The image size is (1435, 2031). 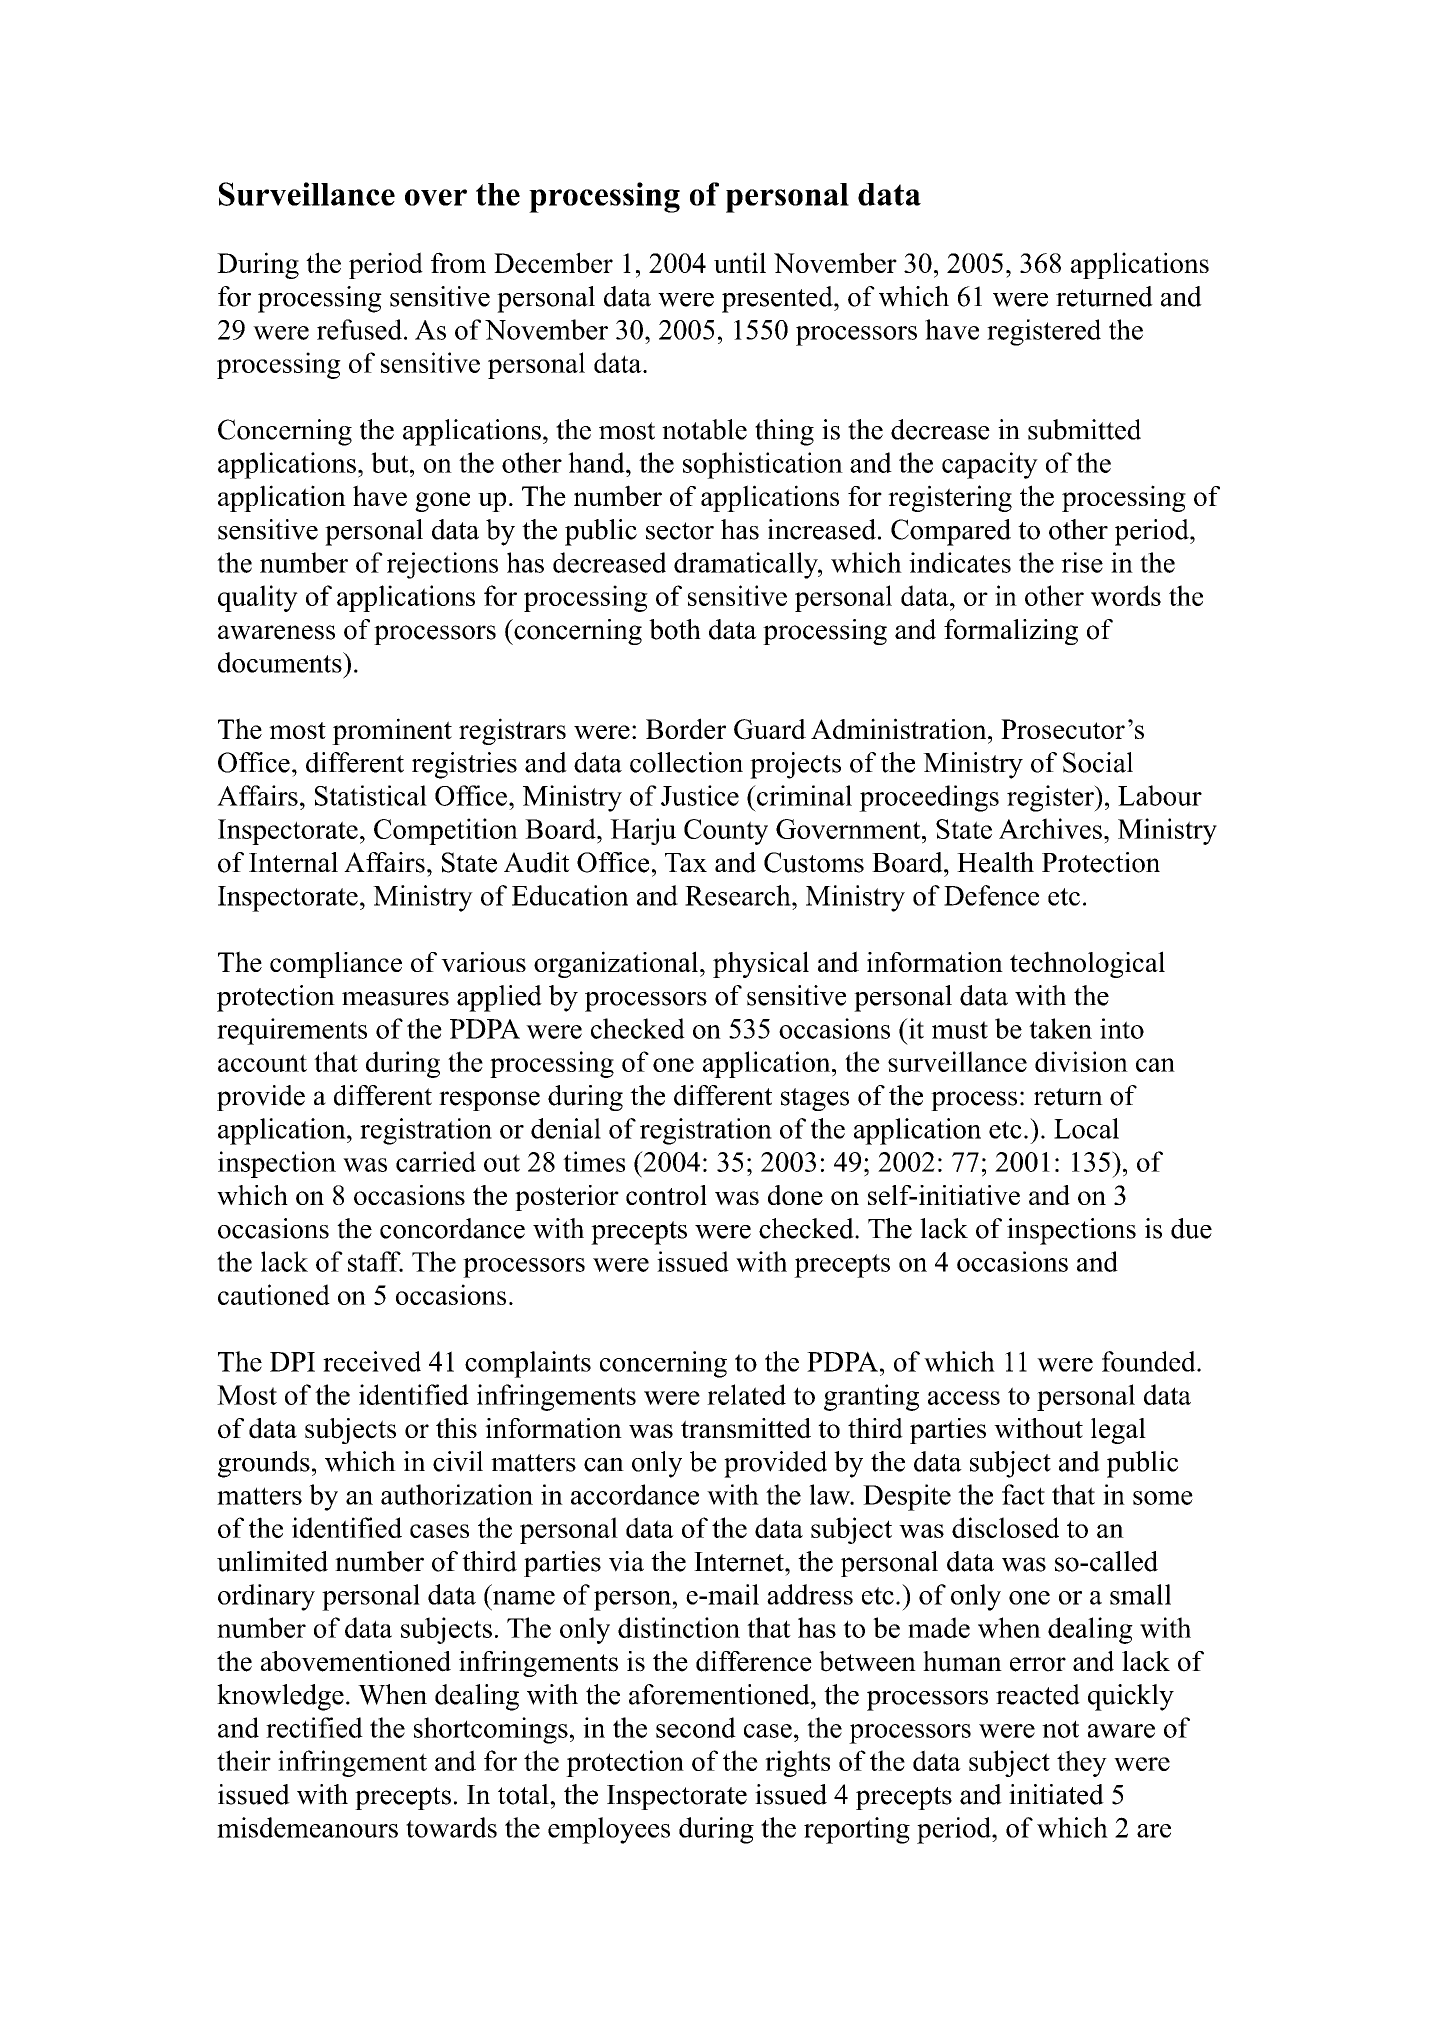 What do you see at coordinates (696, 1727) in the screenshot?
I see `second` at bounding box center [696, 1727].
